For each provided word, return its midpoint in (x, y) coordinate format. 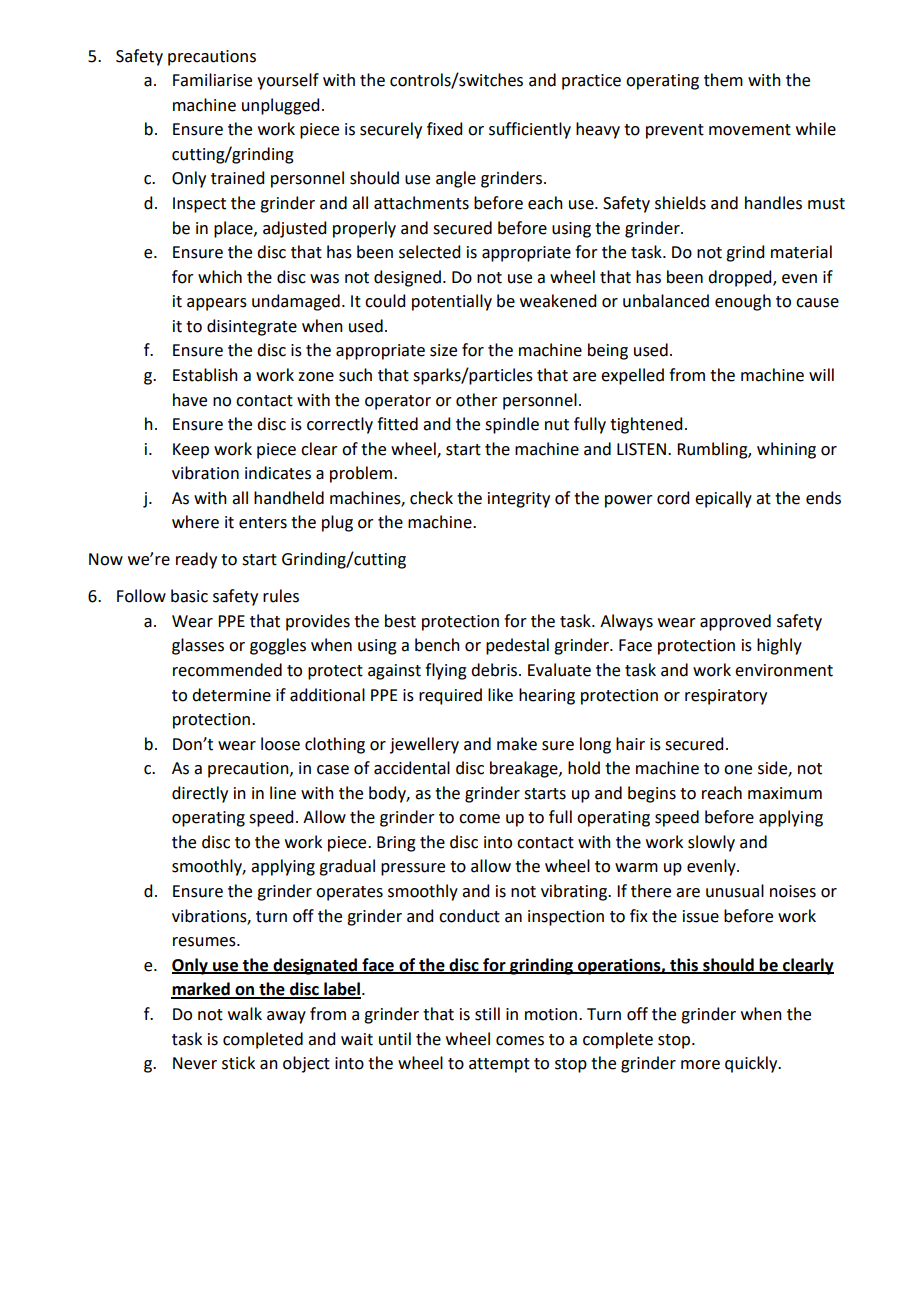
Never (195, 1063)
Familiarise (212, 80)
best (400, 621)
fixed (444, 129)
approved (735, 622)
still (487, 1014)
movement (750, 130)
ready (196, 560)
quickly (752, 1064)
